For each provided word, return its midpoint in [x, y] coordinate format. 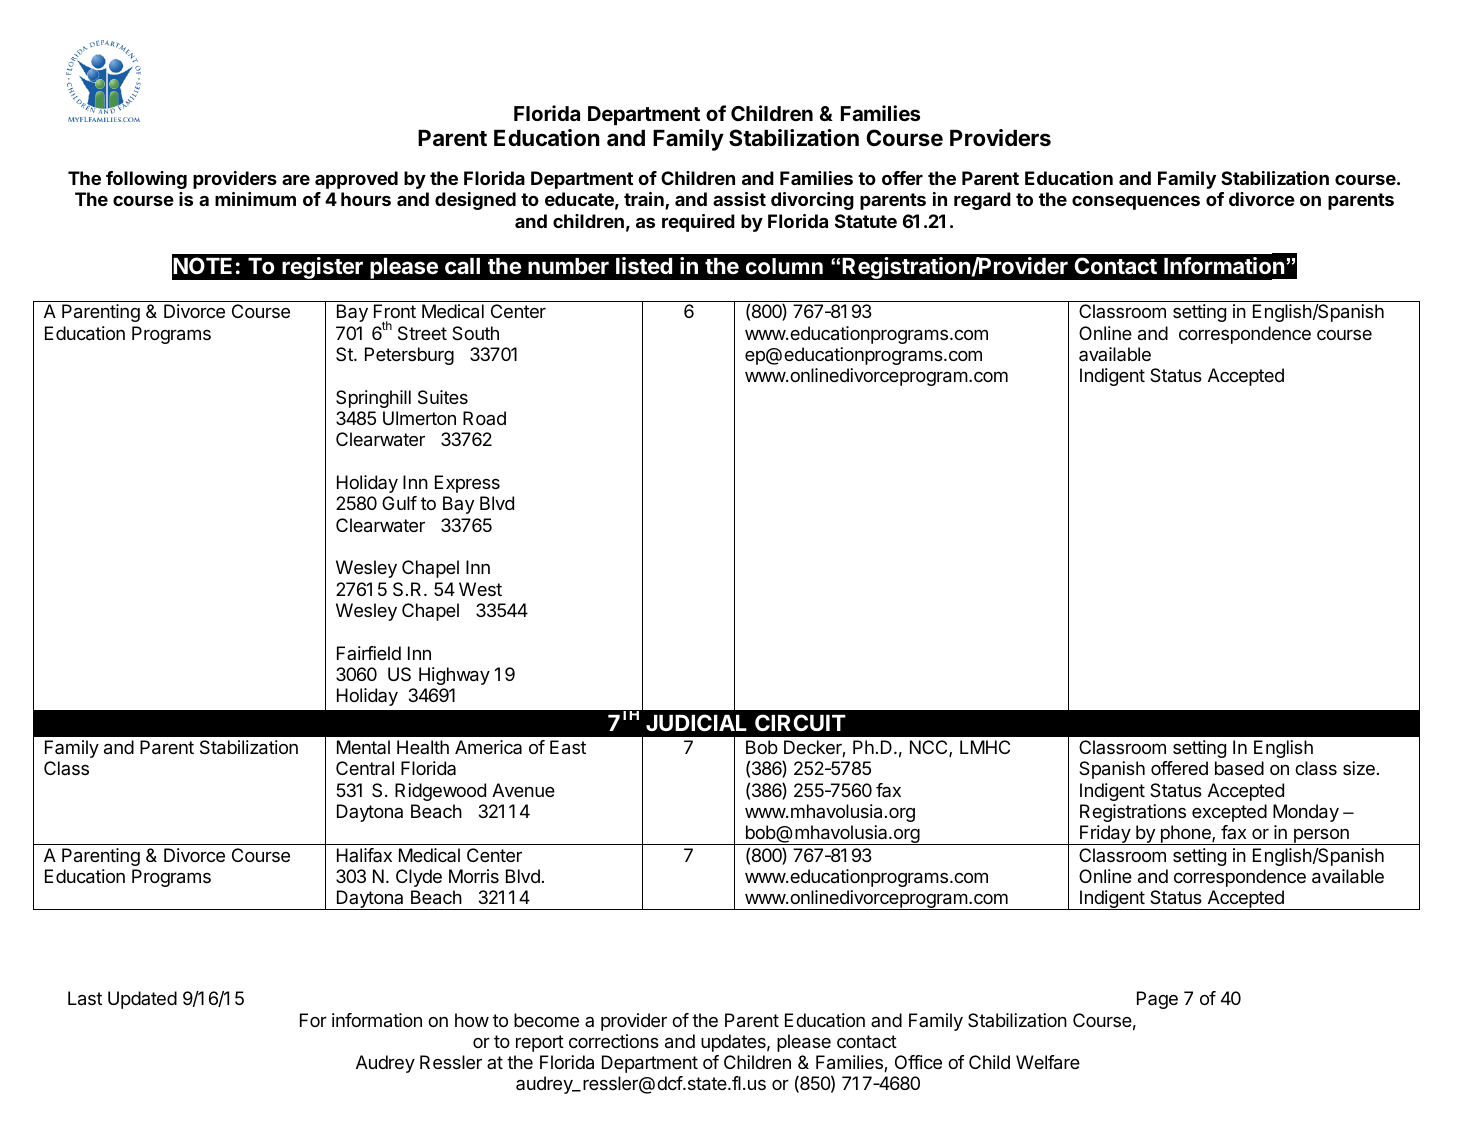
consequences [1136, 203]
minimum [255, 199]
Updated [142, 1000]
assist [739, 199]
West [480, 589]
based [1239, 768]
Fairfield [369, 653]
